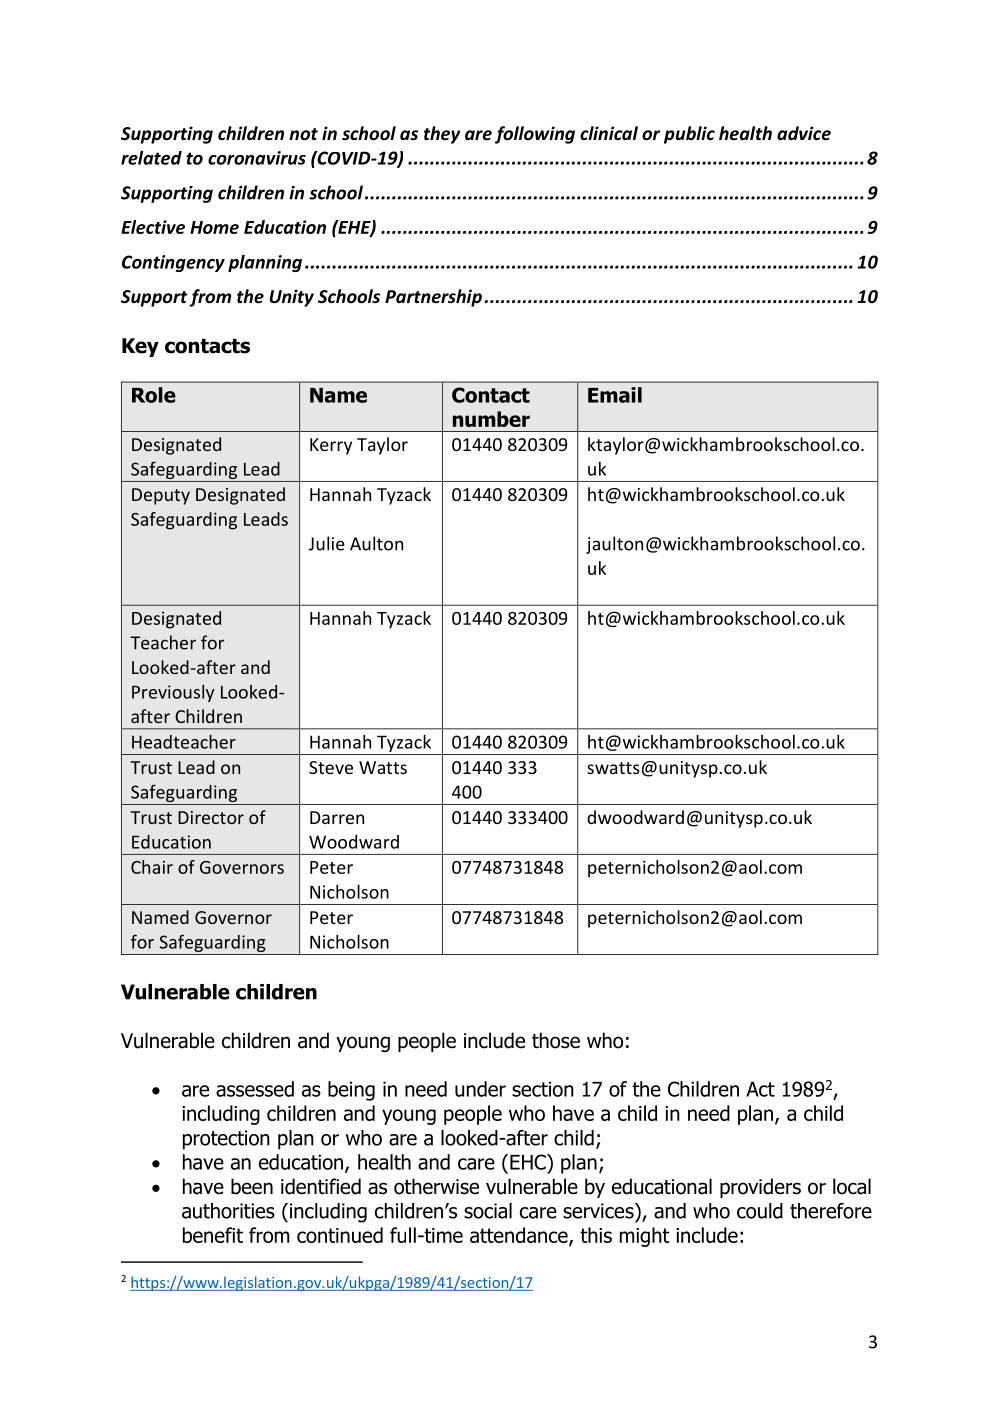  Describe the element at coordinates (488, 1211) in the image. I see `social` at that location.
